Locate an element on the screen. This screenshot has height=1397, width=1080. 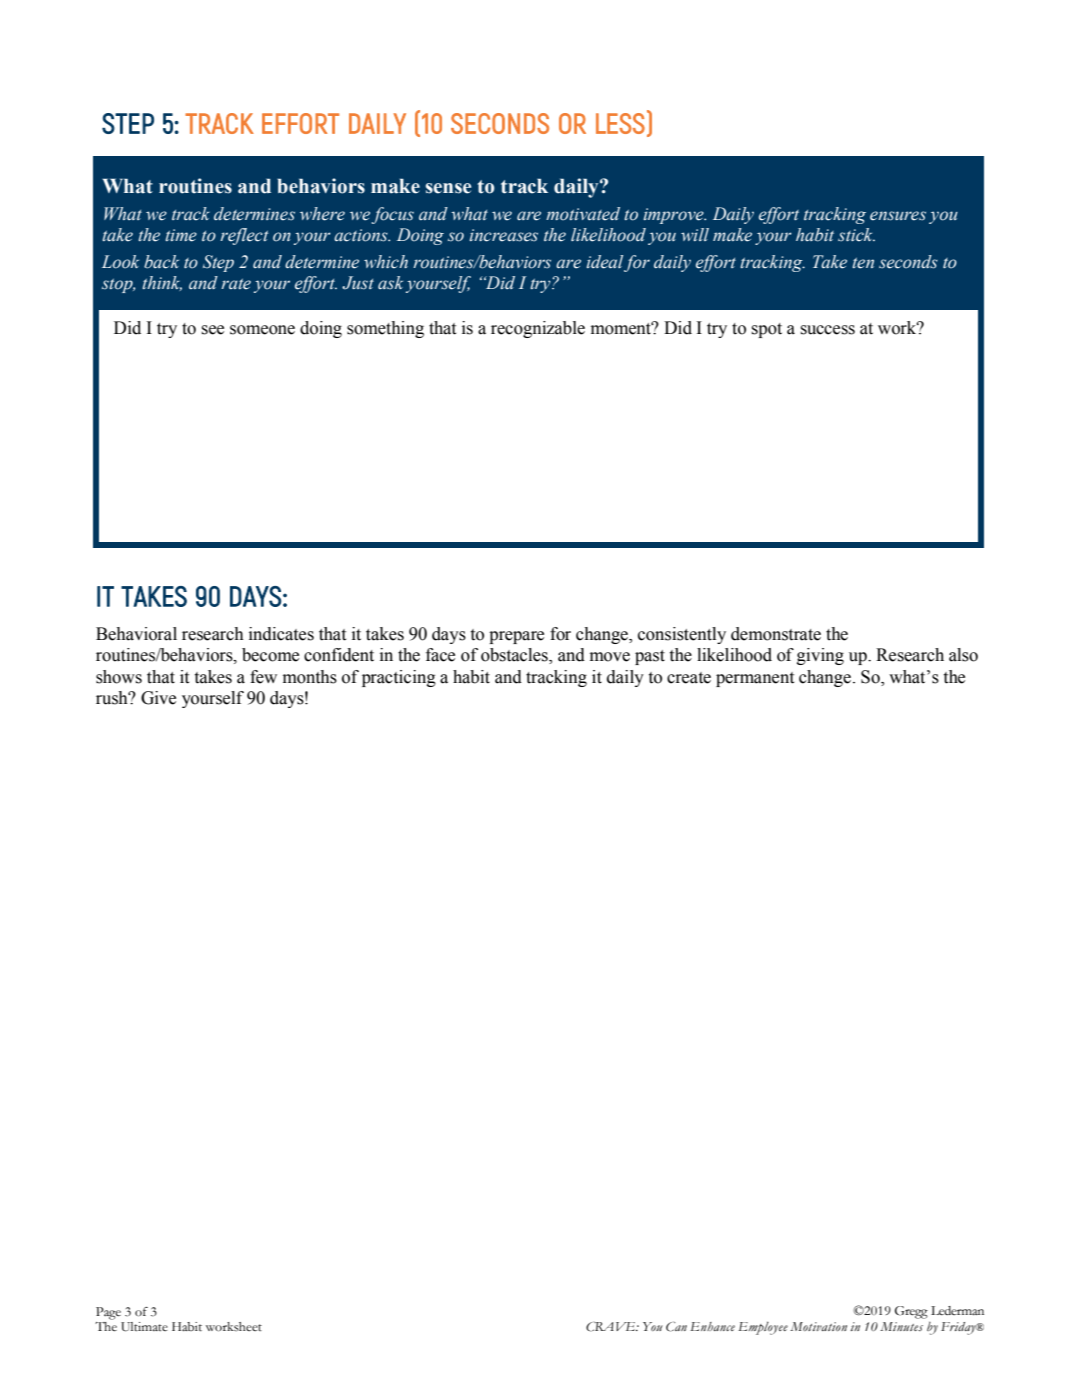
motivated is located at coordinates (583, 214).
